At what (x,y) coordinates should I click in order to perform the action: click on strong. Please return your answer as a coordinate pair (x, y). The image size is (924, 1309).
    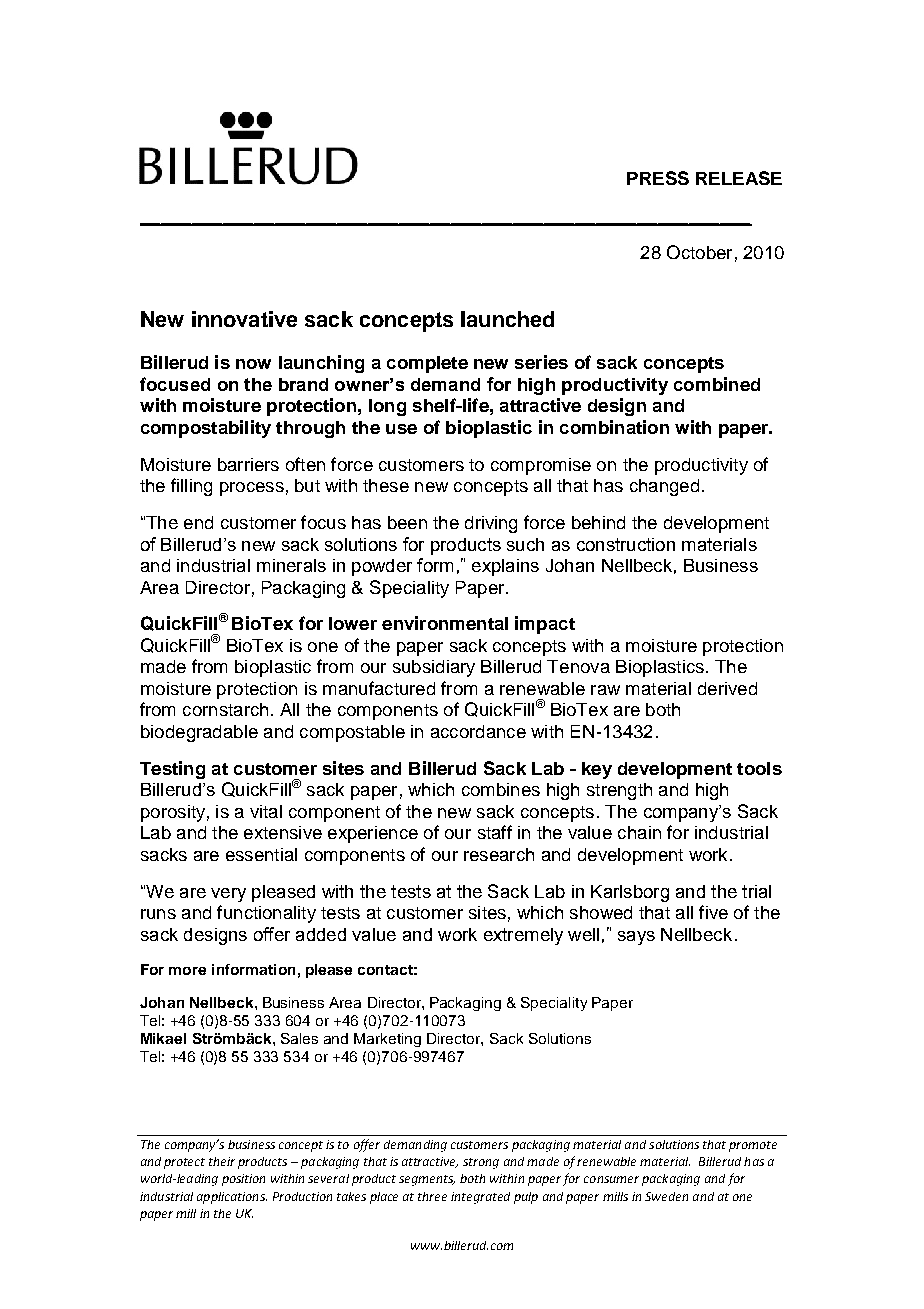
    Looking at the image, I should click on (481, 1163).
